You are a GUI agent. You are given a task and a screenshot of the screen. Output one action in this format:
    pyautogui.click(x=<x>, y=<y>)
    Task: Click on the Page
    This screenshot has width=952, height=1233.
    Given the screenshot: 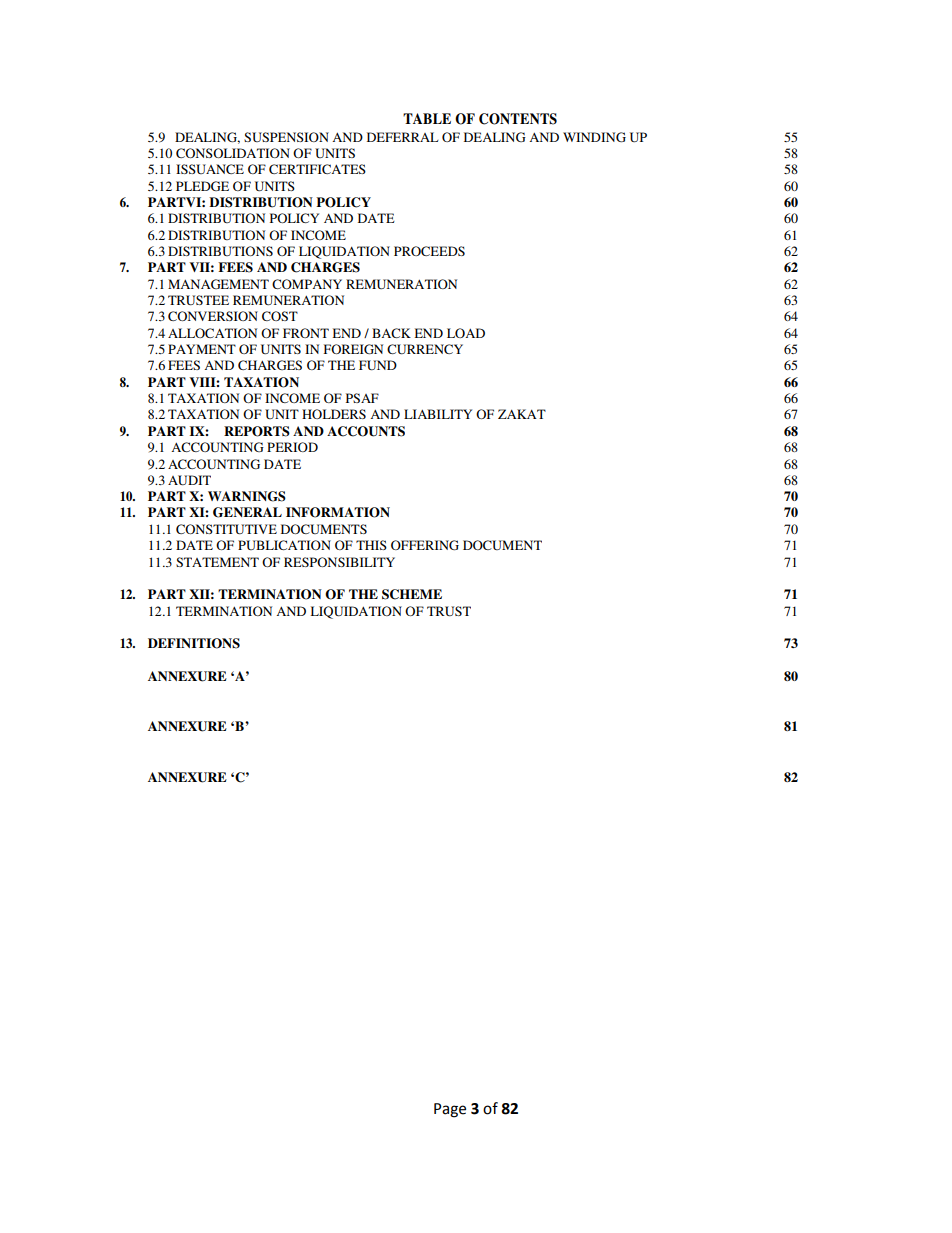 What is the action you would take?
    pyautogui.click(x=450, y=1110)
